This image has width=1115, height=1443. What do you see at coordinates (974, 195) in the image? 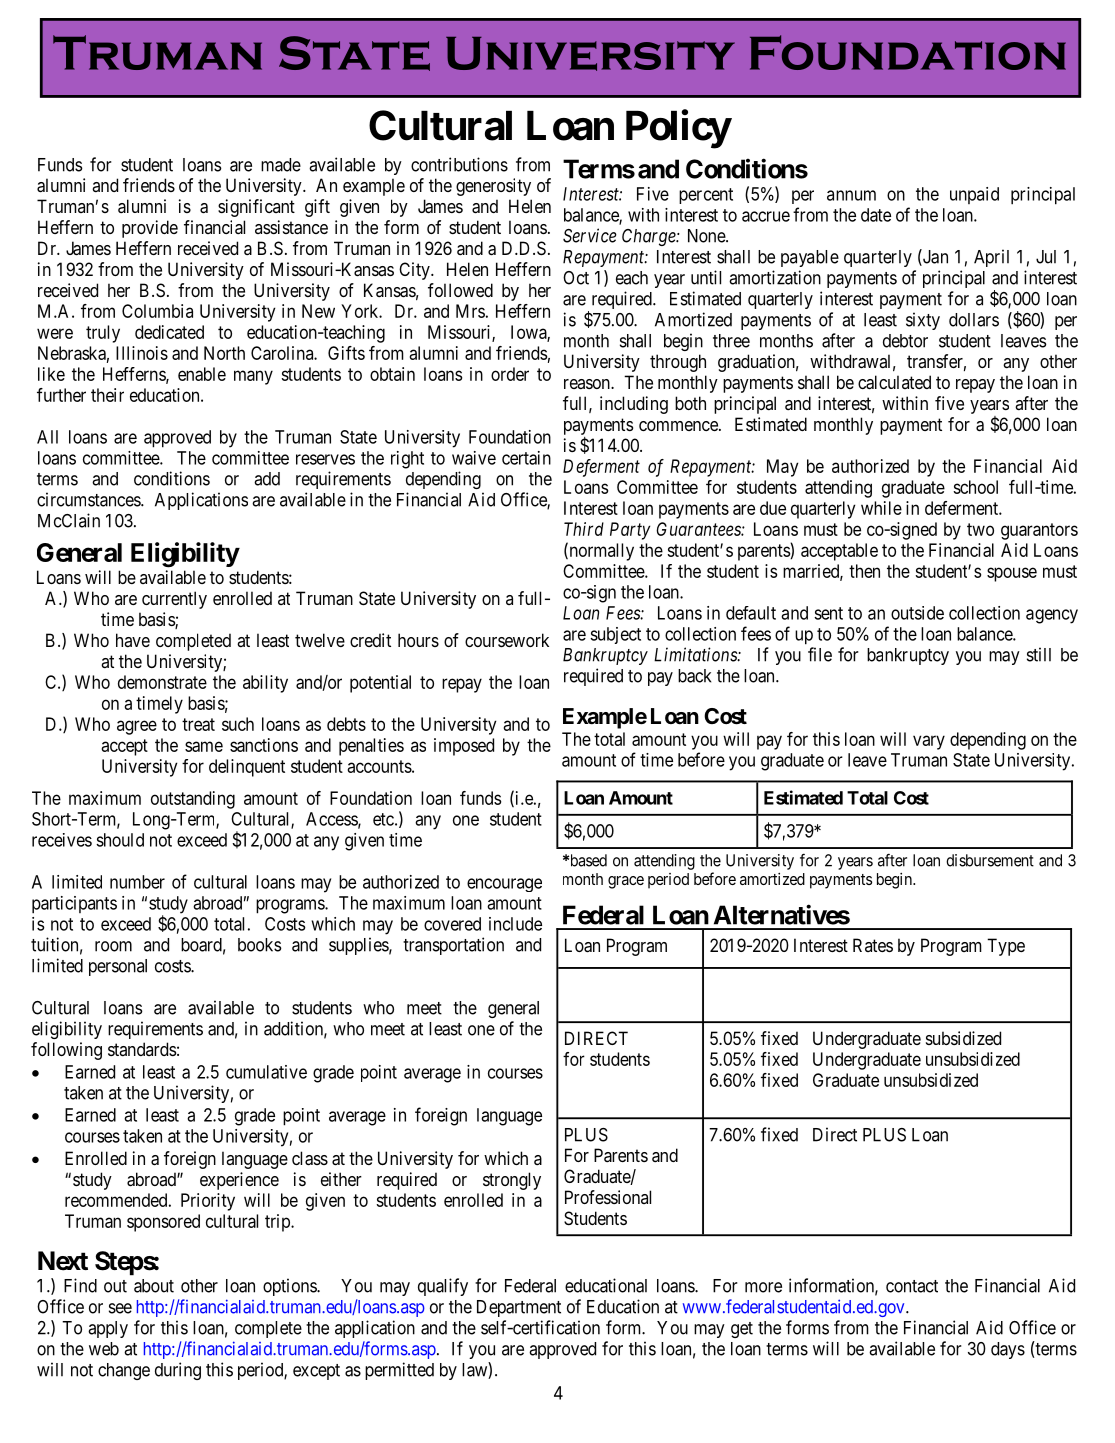
I see `unpaid` at bounding box center [974, 195].
